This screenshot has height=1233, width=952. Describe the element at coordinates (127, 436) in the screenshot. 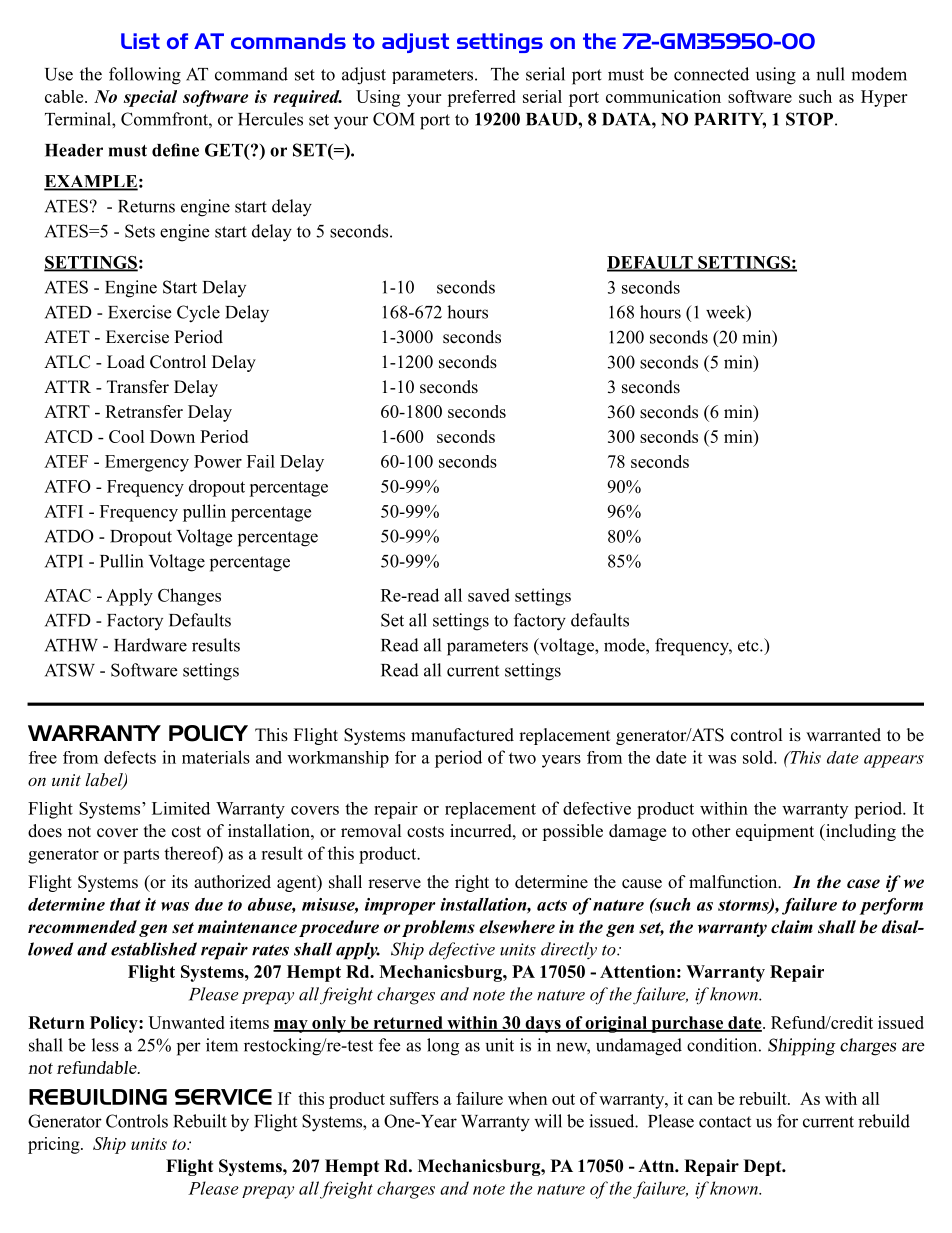

I see `Cool` at that location.
